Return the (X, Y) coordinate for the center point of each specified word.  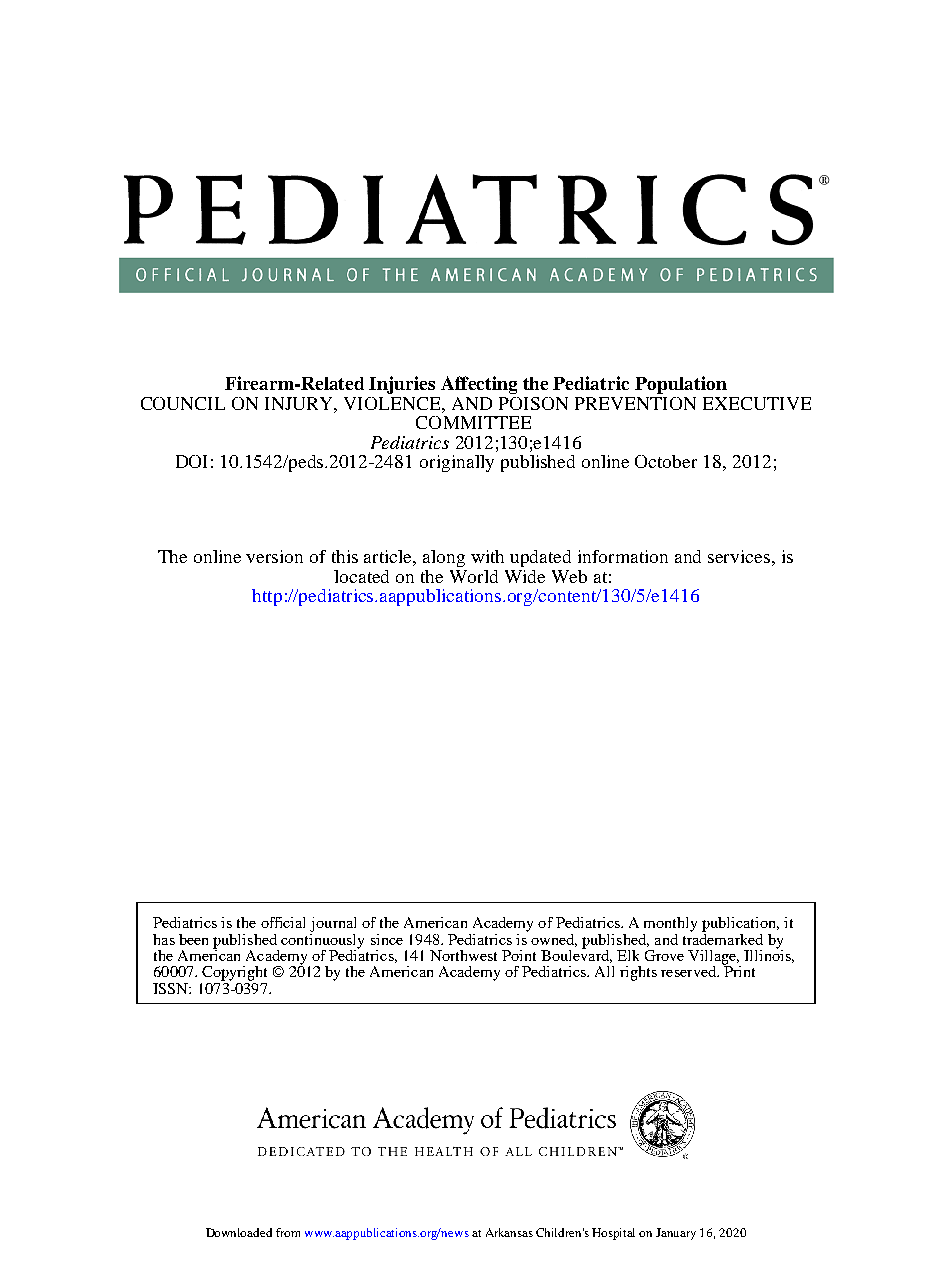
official (283, 922)
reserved (689, 971)
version (274, 556)
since (387, 939)
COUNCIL (183, 403)
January (676, 1234)
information (623, 556)
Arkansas (509, 1232)
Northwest (463, 955)
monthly (670, 924)
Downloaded (239, 1232)
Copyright (234, 973)
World (474, 576)
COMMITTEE (473, 422)
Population (681, 385)
